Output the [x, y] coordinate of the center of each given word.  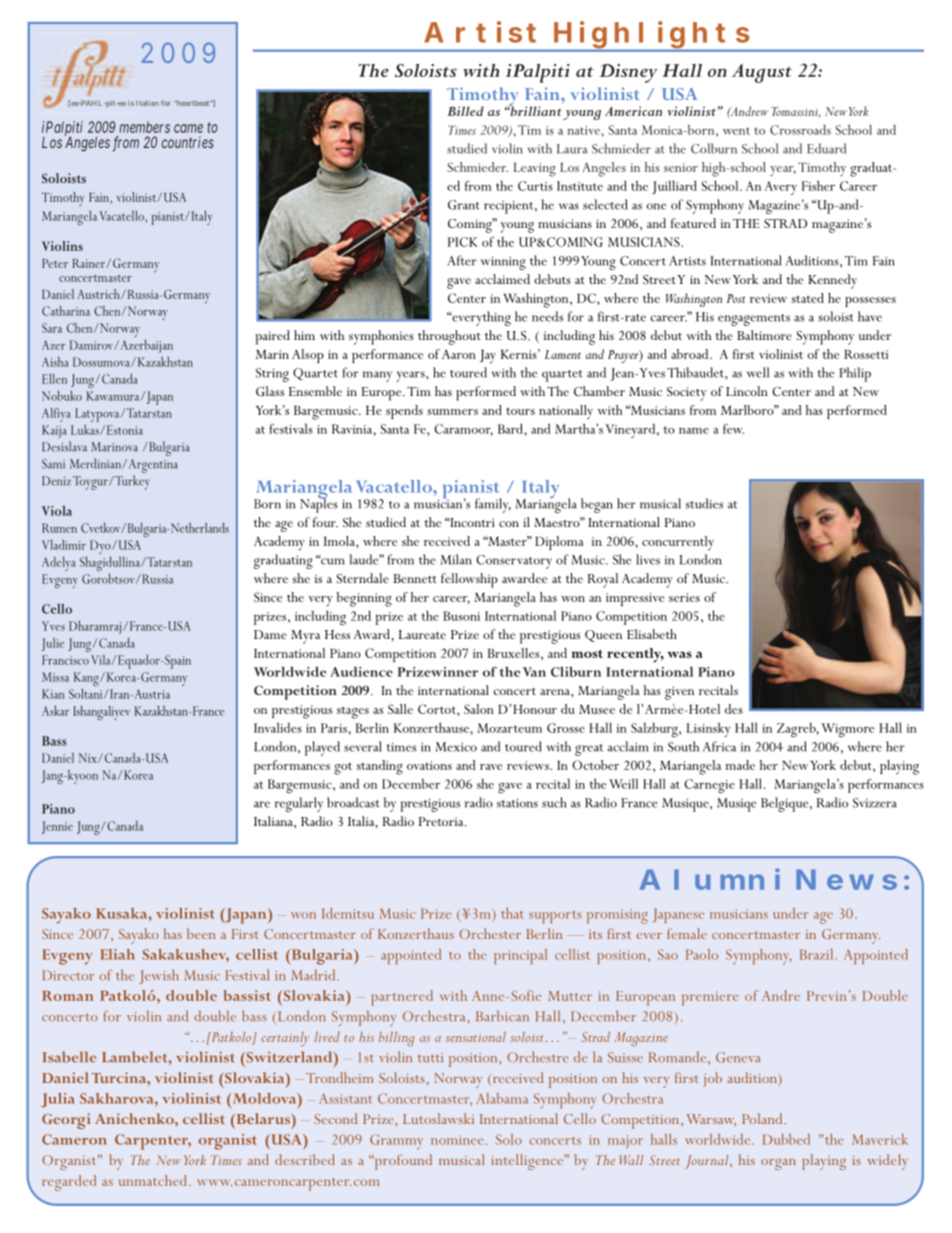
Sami [53, 464]
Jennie [57, 827]
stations [517, 803]
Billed [465, 111]
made [740, 765]
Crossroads [800, 129]
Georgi [66, 1121]
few [733, 429]
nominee [458, 1140]
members [144, 127]
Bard [510, 428]
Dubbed [786, 1139]
